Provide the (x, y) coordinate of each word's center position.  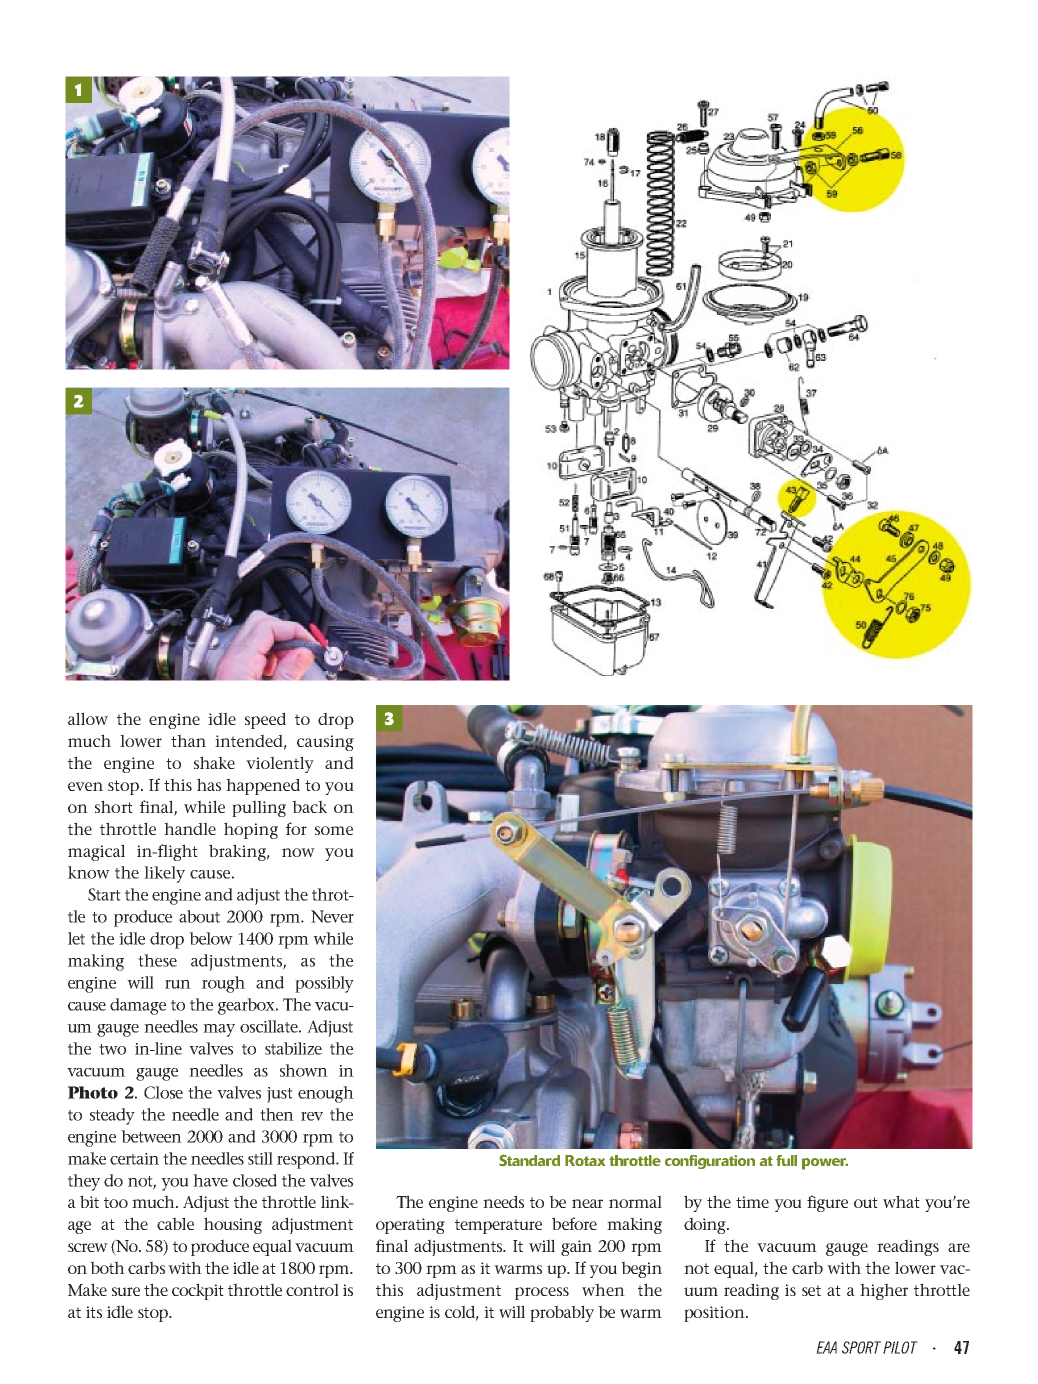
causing (325, 743)
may (219, 1030)
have (210, 1180)
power (825, 1164)
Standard (529, 1160)
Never (332, 916)
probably (562, 1313)
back (309, 806)
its (94, 1312)
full (786, 1160)
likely (164, 874)
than (188, 740)
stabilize (293, 1048)
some (334, 830)
